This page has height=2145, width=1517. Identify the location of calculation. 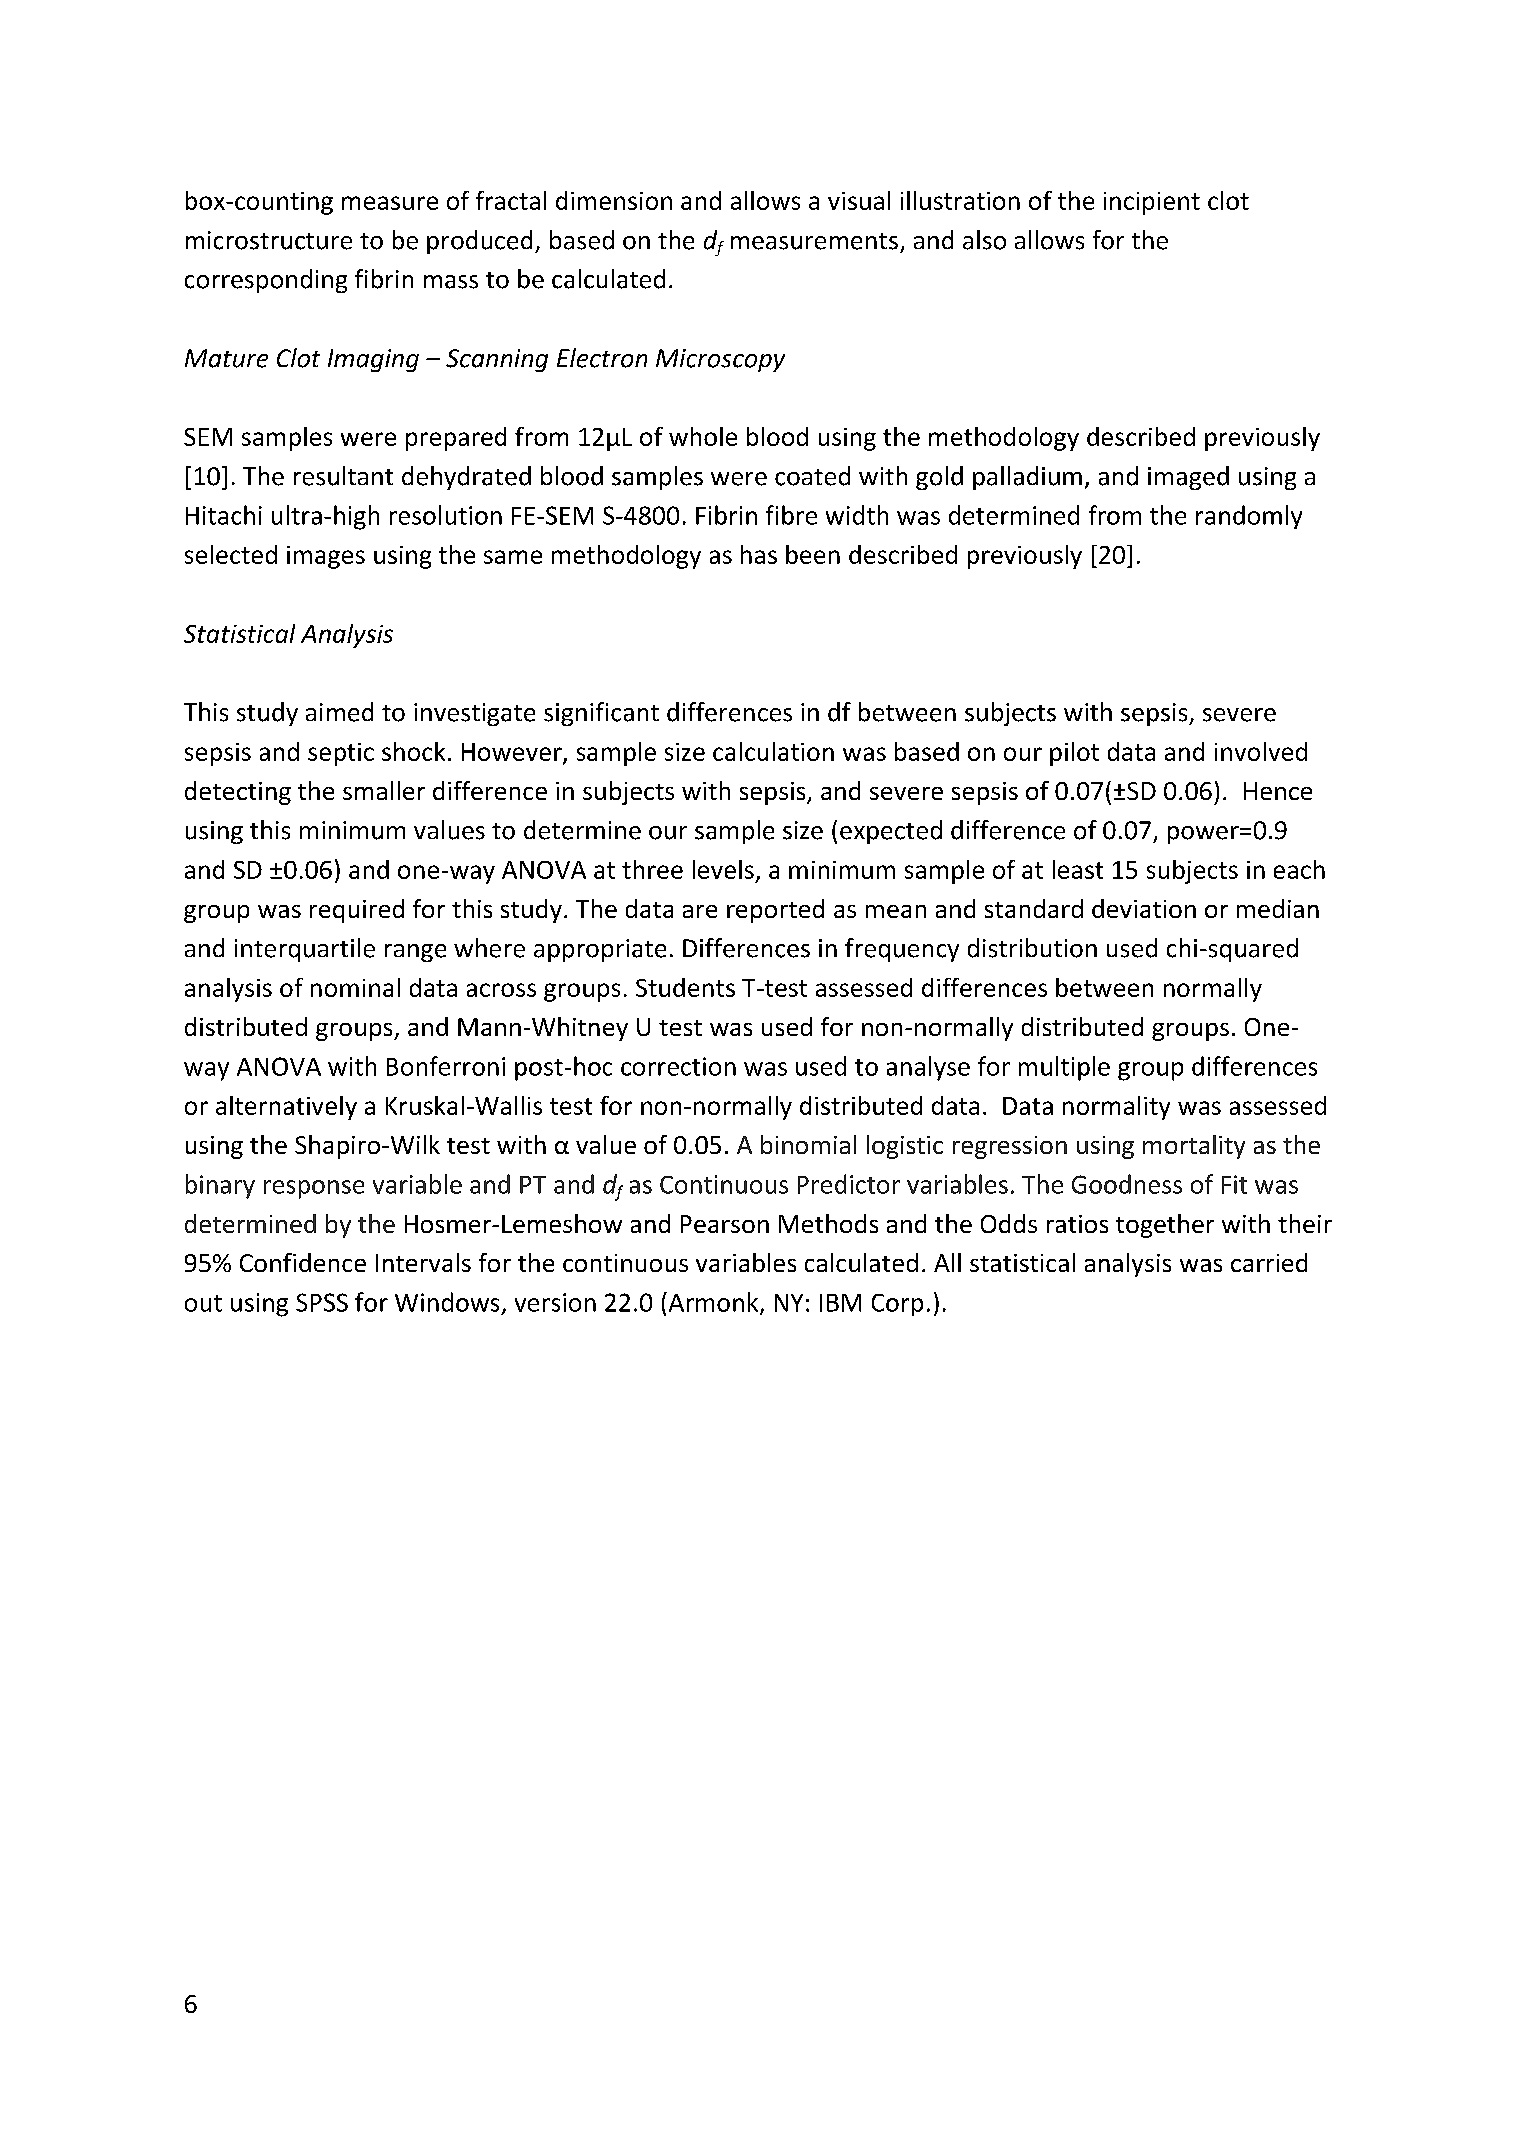
(773, 751).
